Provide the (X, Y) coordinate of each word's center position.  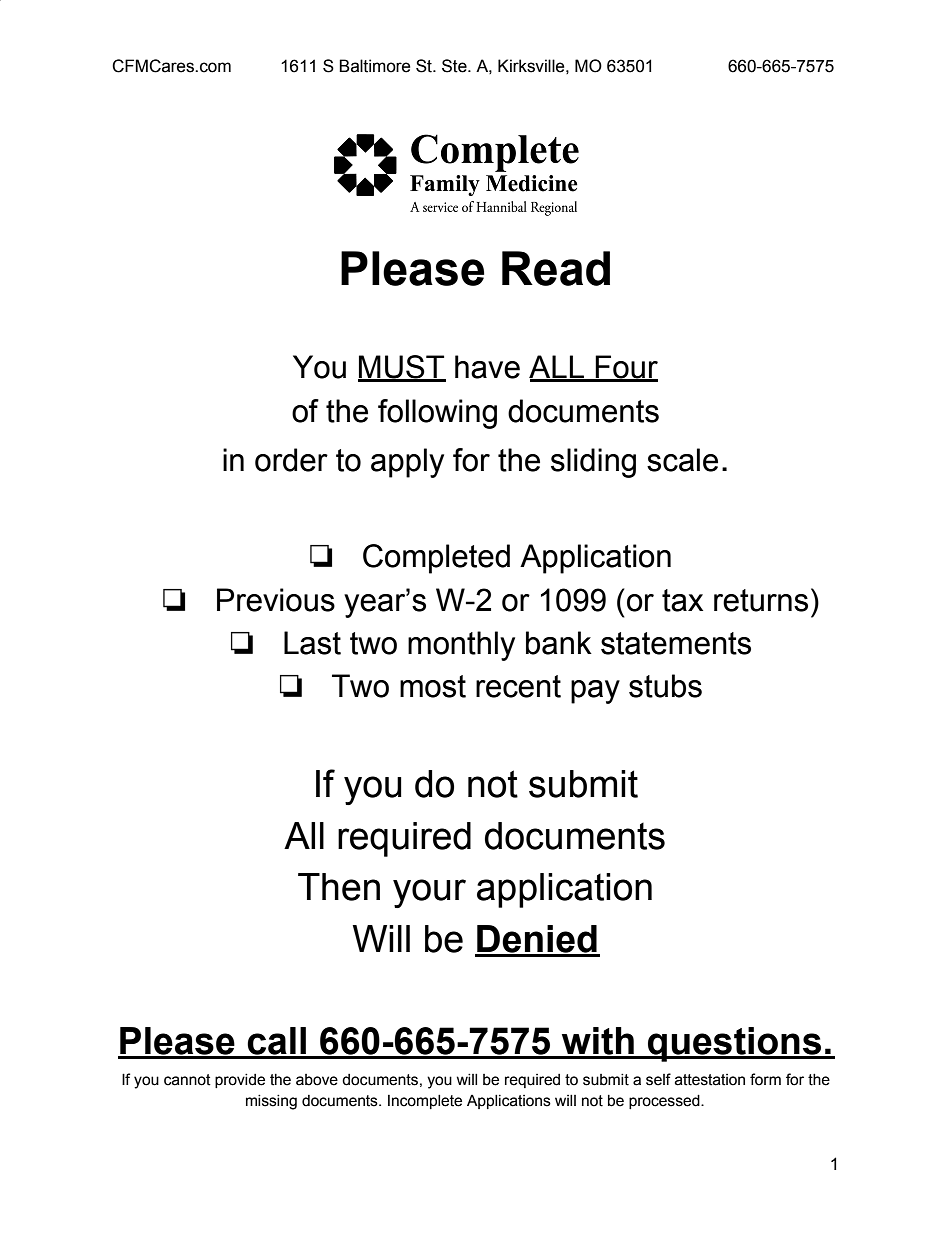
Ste (455, 66)
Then (339, 887)
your (429, 893)
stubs (665, 686)
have (487, 367)
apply (407, 463)
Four (626, 368)
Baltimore (375, 66)
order (291, 460)
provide (240, 1081)
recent (518, 686)
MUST (402, 368)
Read (556, 268)
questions (734, 1044)
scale (682, 460)
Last (312, 643)
